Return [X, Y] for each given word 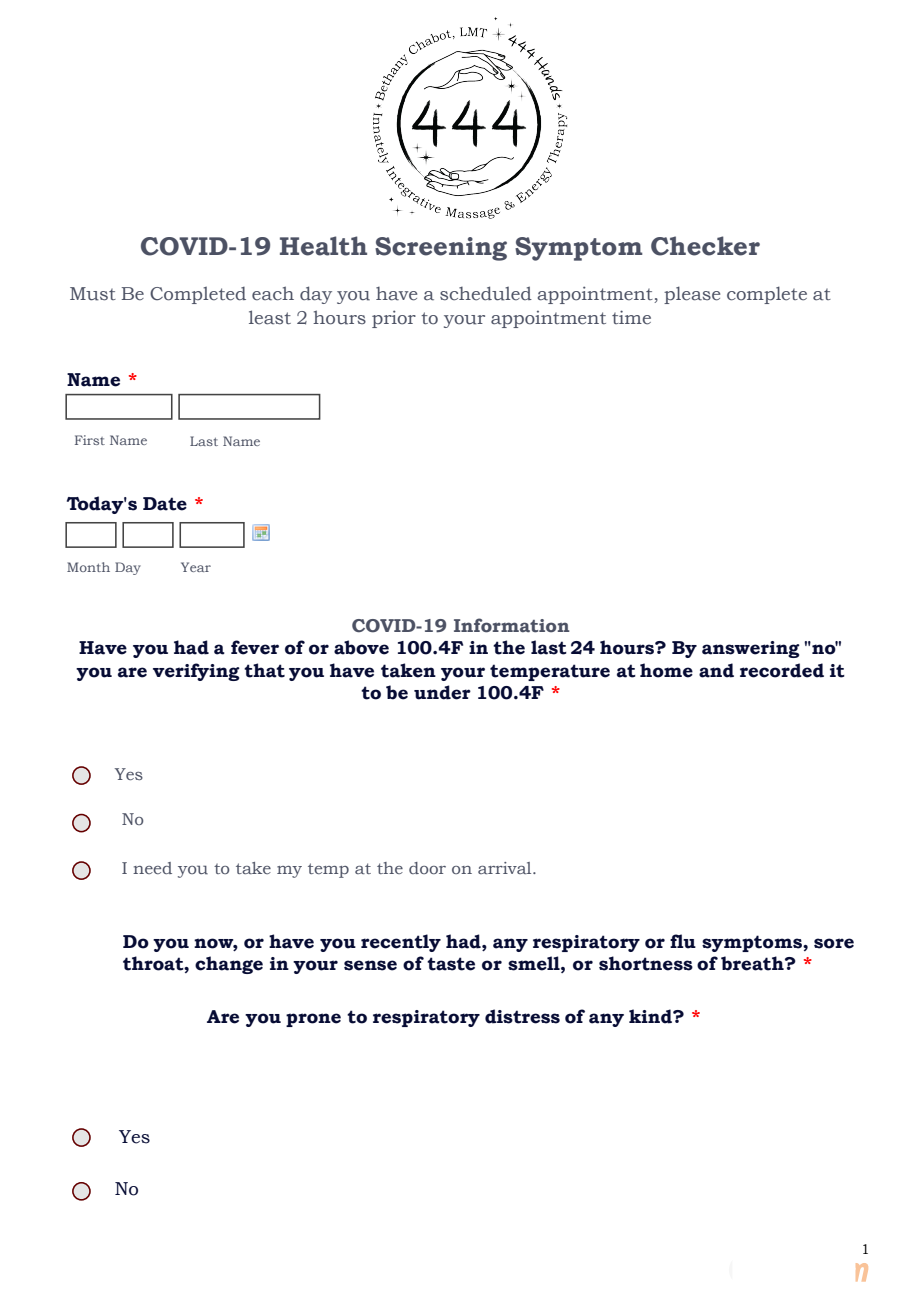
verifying [196, 672]
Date [165, 504]
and [716, 670]
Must [93, 294]
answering [751, 649]
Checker [705, 246]
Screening [441, 249]
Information [512, 625]
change [229, 965]
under [442, 692]
